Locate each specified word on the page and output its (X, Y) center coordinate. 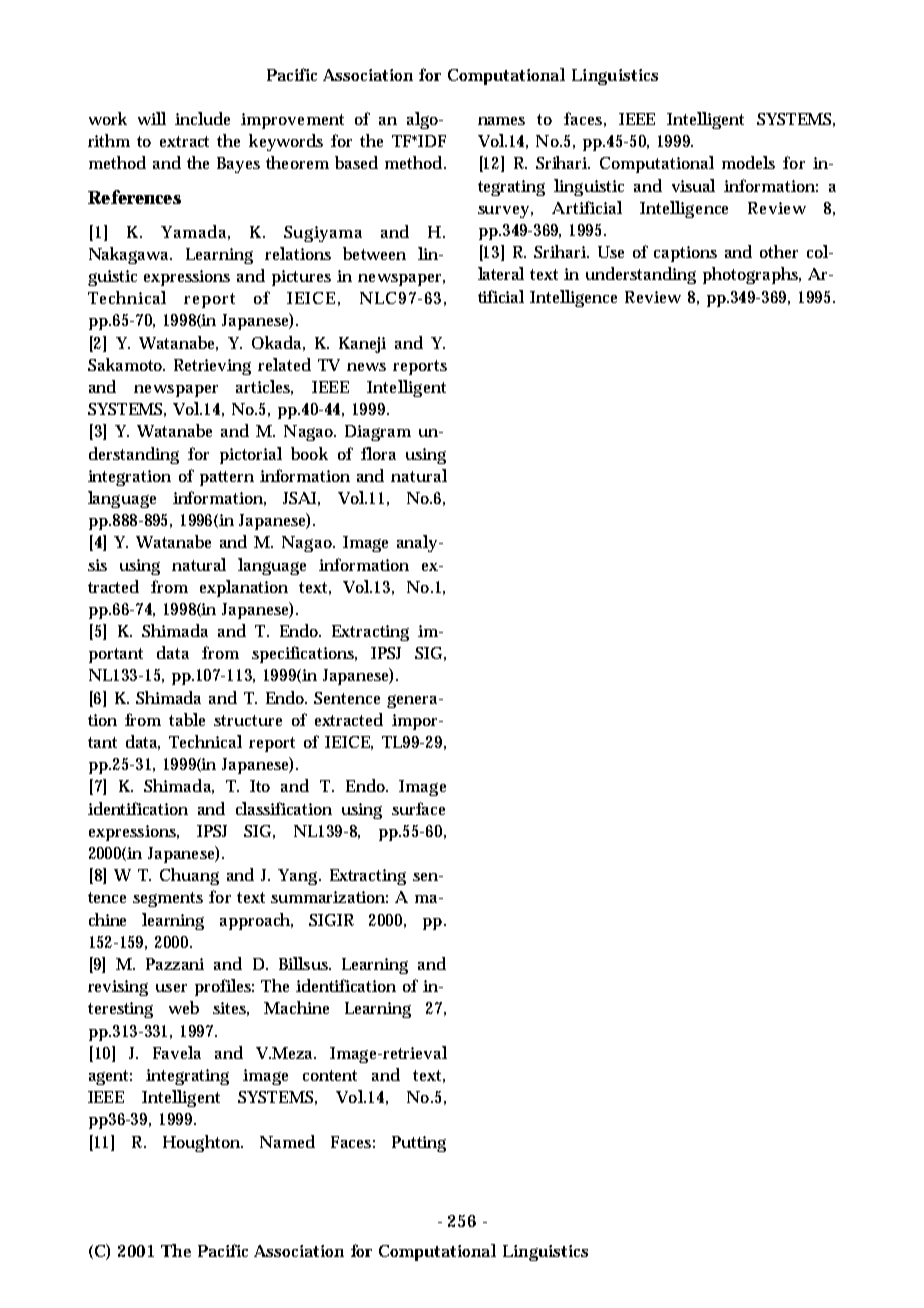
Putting (419, 1144)
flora (378, 453)
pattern (227, 478)
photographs (752, 275)
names (501, 121)
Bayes (238, 165)
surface (418, 808)
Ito (260, 786)
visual (693, 185)
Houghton (203, 1143)
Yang (299, 877)
